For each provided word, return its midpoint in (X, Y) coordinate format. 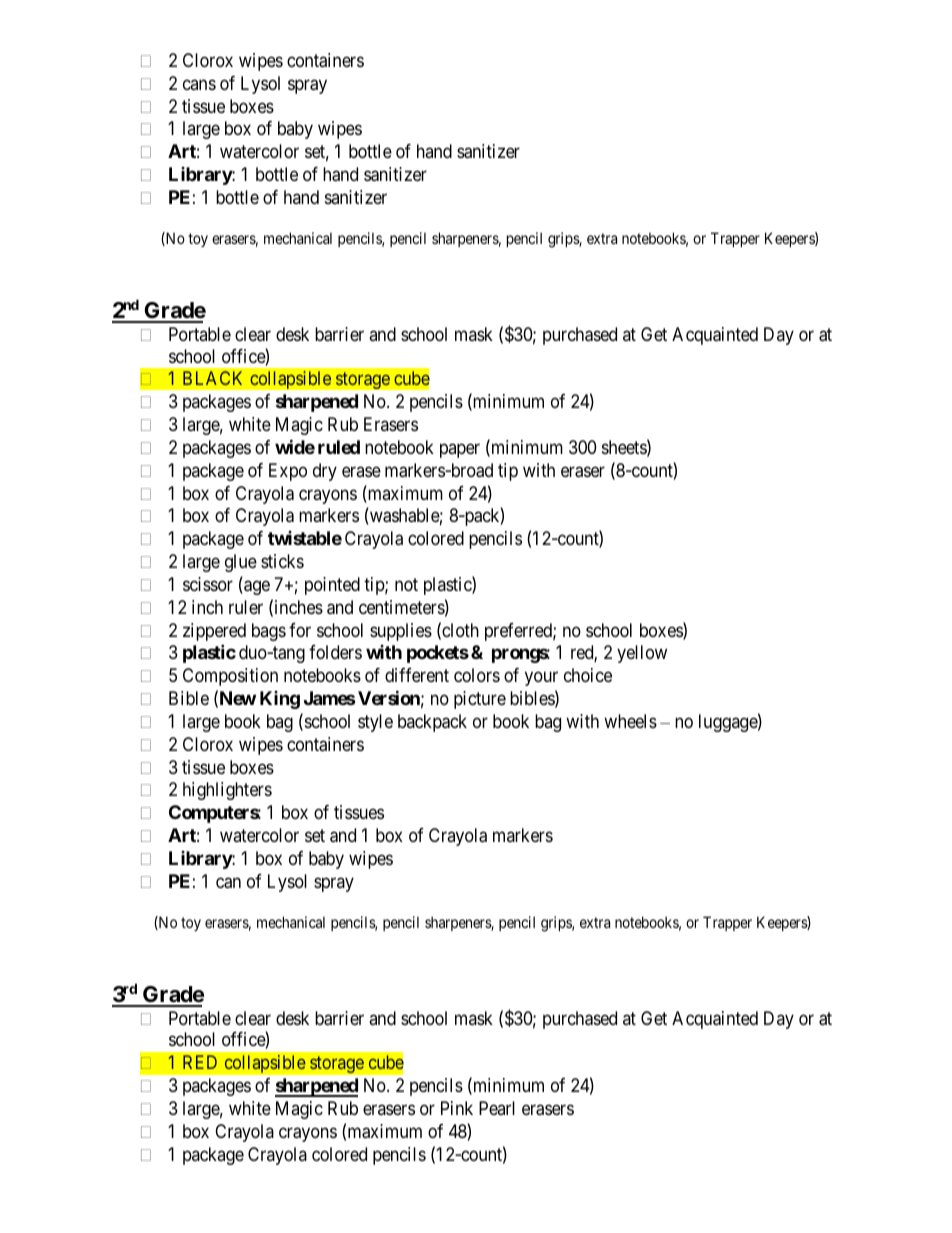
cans (199, 84)
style (375, 723)
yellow (642, 654)
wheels (630, 721)
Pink (457, 1108)
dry (325, 472)
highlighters (227, 791)
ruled (339, 447)
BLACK (212, 378)
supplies (401, 632)
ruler (246, 607)
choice (588, 675)
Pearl (497, 1108)
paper (460, 451)
